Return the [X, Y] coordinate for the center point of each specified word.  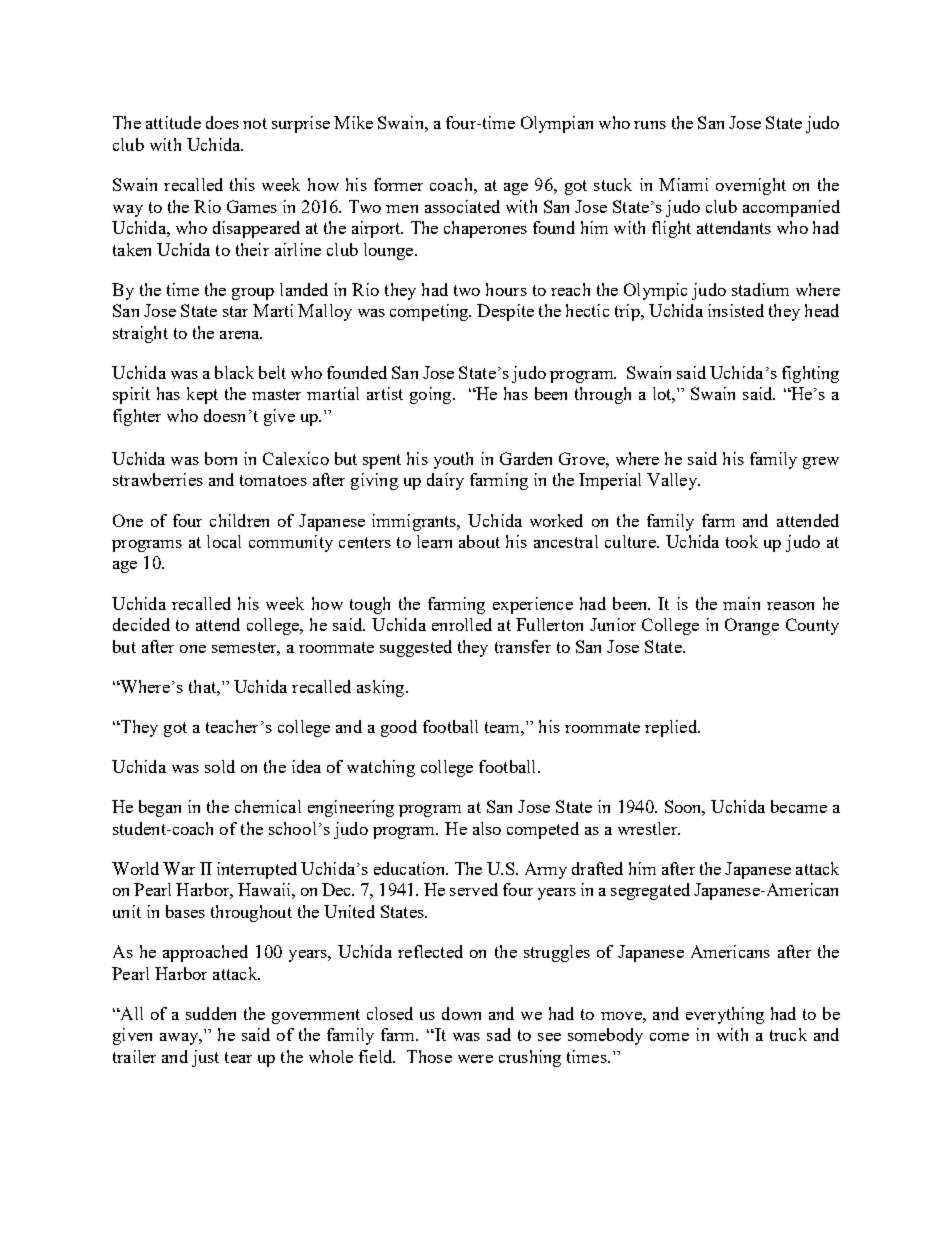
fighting [810, 374]
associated [462, 206]
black [234, 372]
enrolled [462, 624]
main [741, 603]
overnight [751, 186]
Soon [685, 808]
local [224, 541]
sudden [211, 1013]
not [255, 123]
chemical [268, 806]
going [432, 395]
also [487, 828]
